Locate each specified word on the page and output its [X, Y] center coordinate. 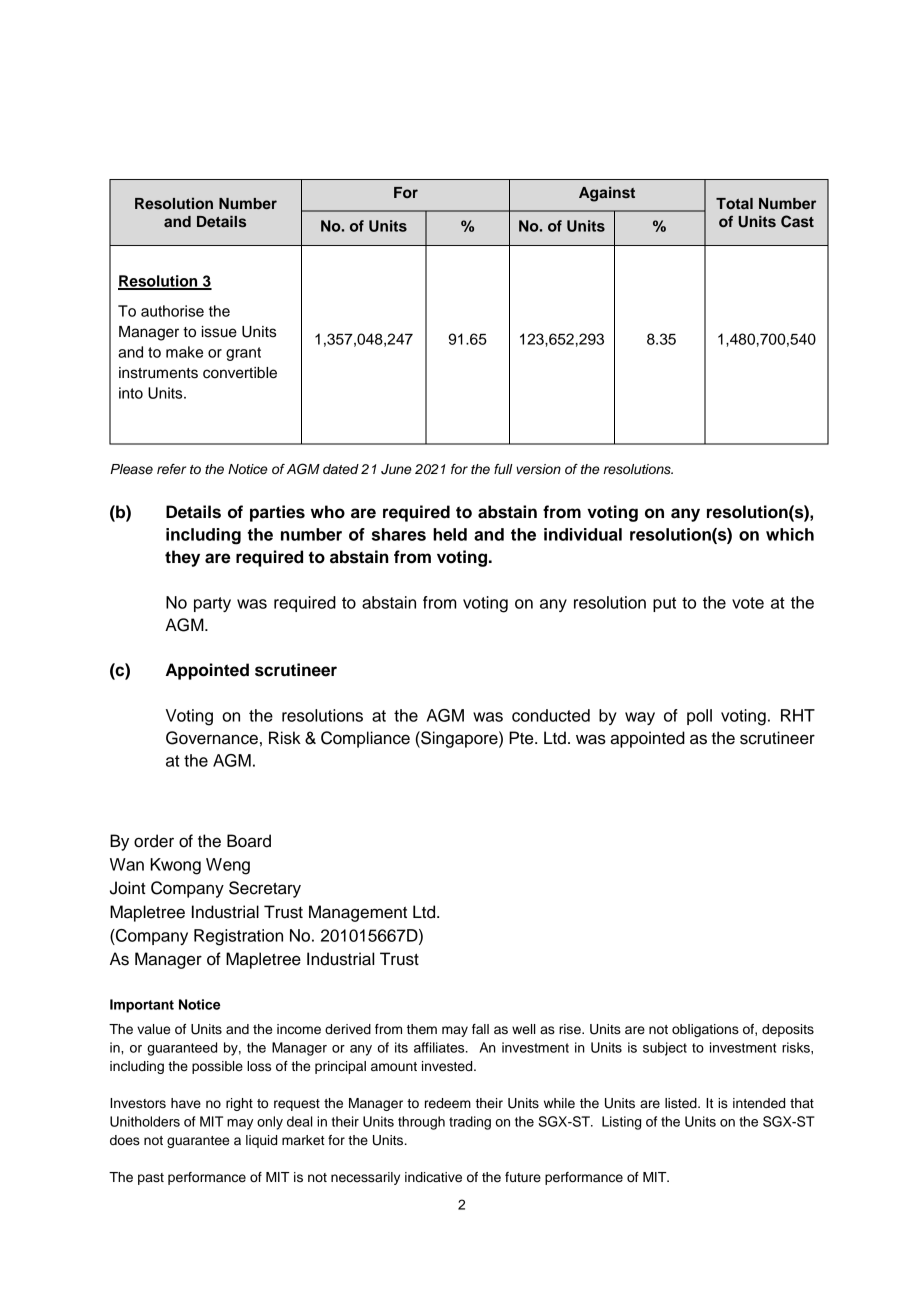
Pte [522, 738]
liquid [261, 1141]
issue [219, 332]
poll [699, 717]
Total [734, 203]
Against [607, 194]
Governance [212, 738]
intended [759, 1103]
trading [470, 1123]
